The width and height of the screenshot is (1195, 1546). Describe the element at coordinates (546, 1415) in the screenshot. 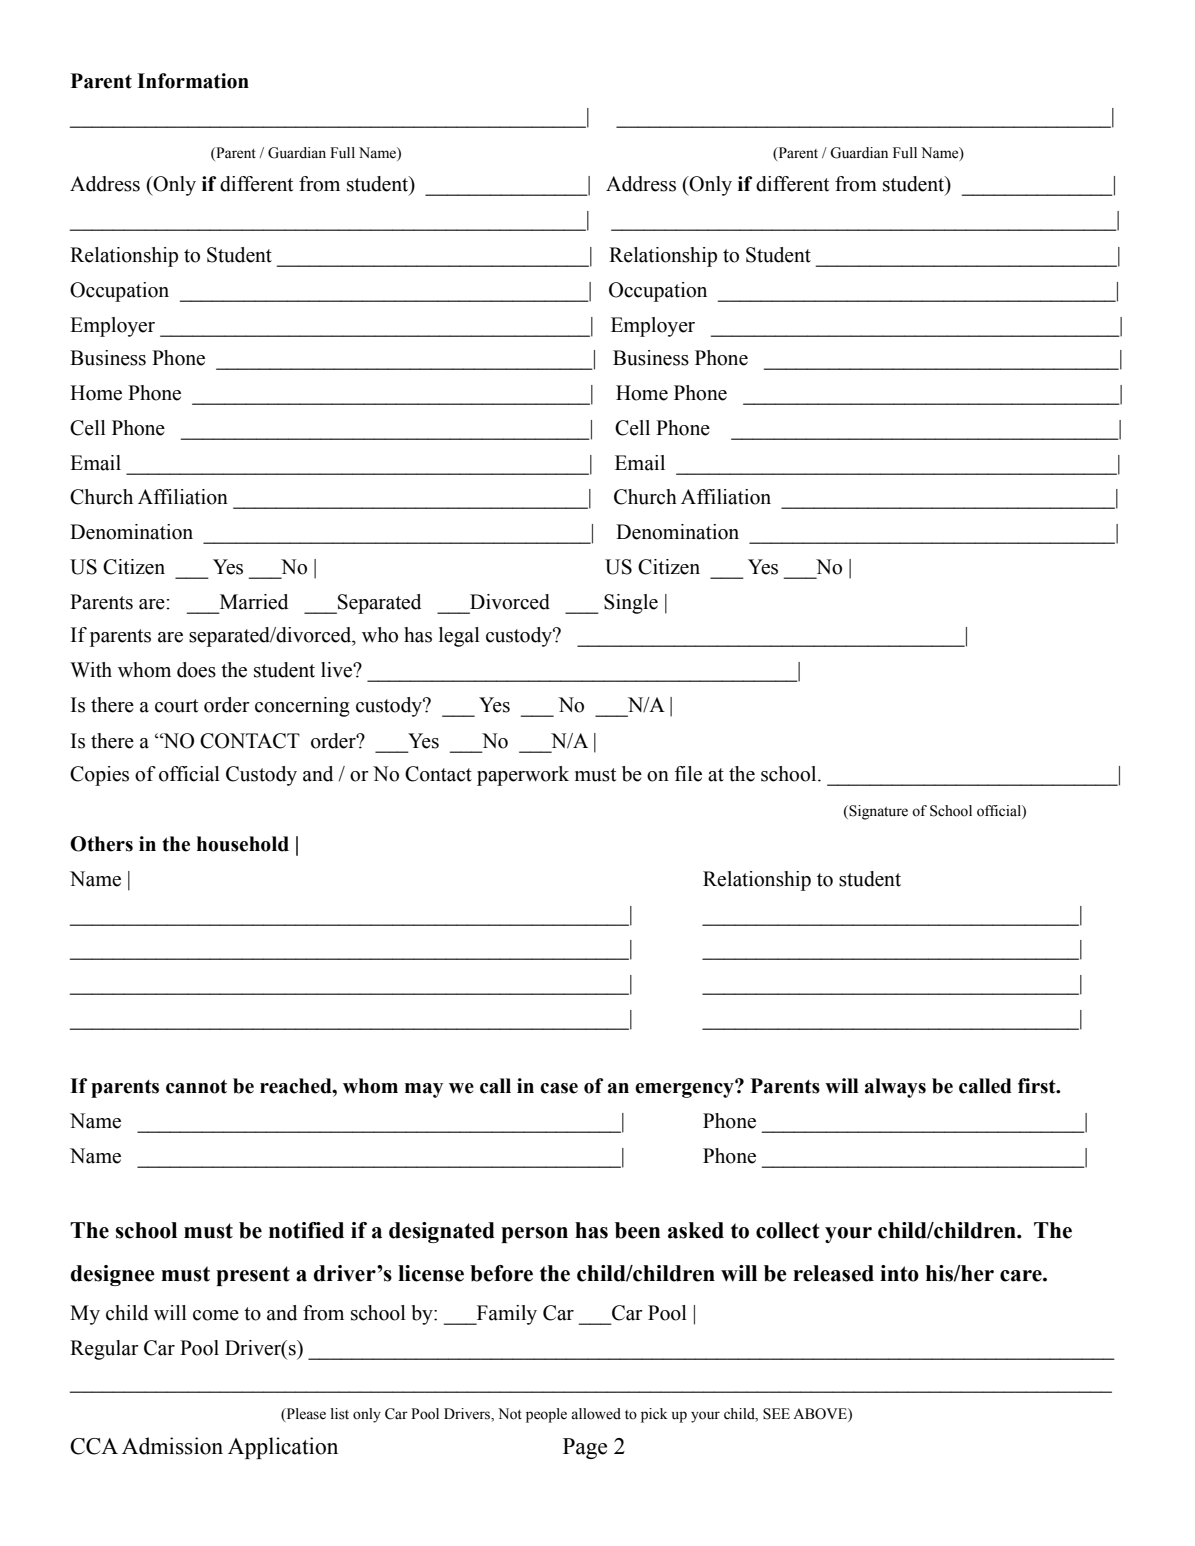

I see `people` at that location.
